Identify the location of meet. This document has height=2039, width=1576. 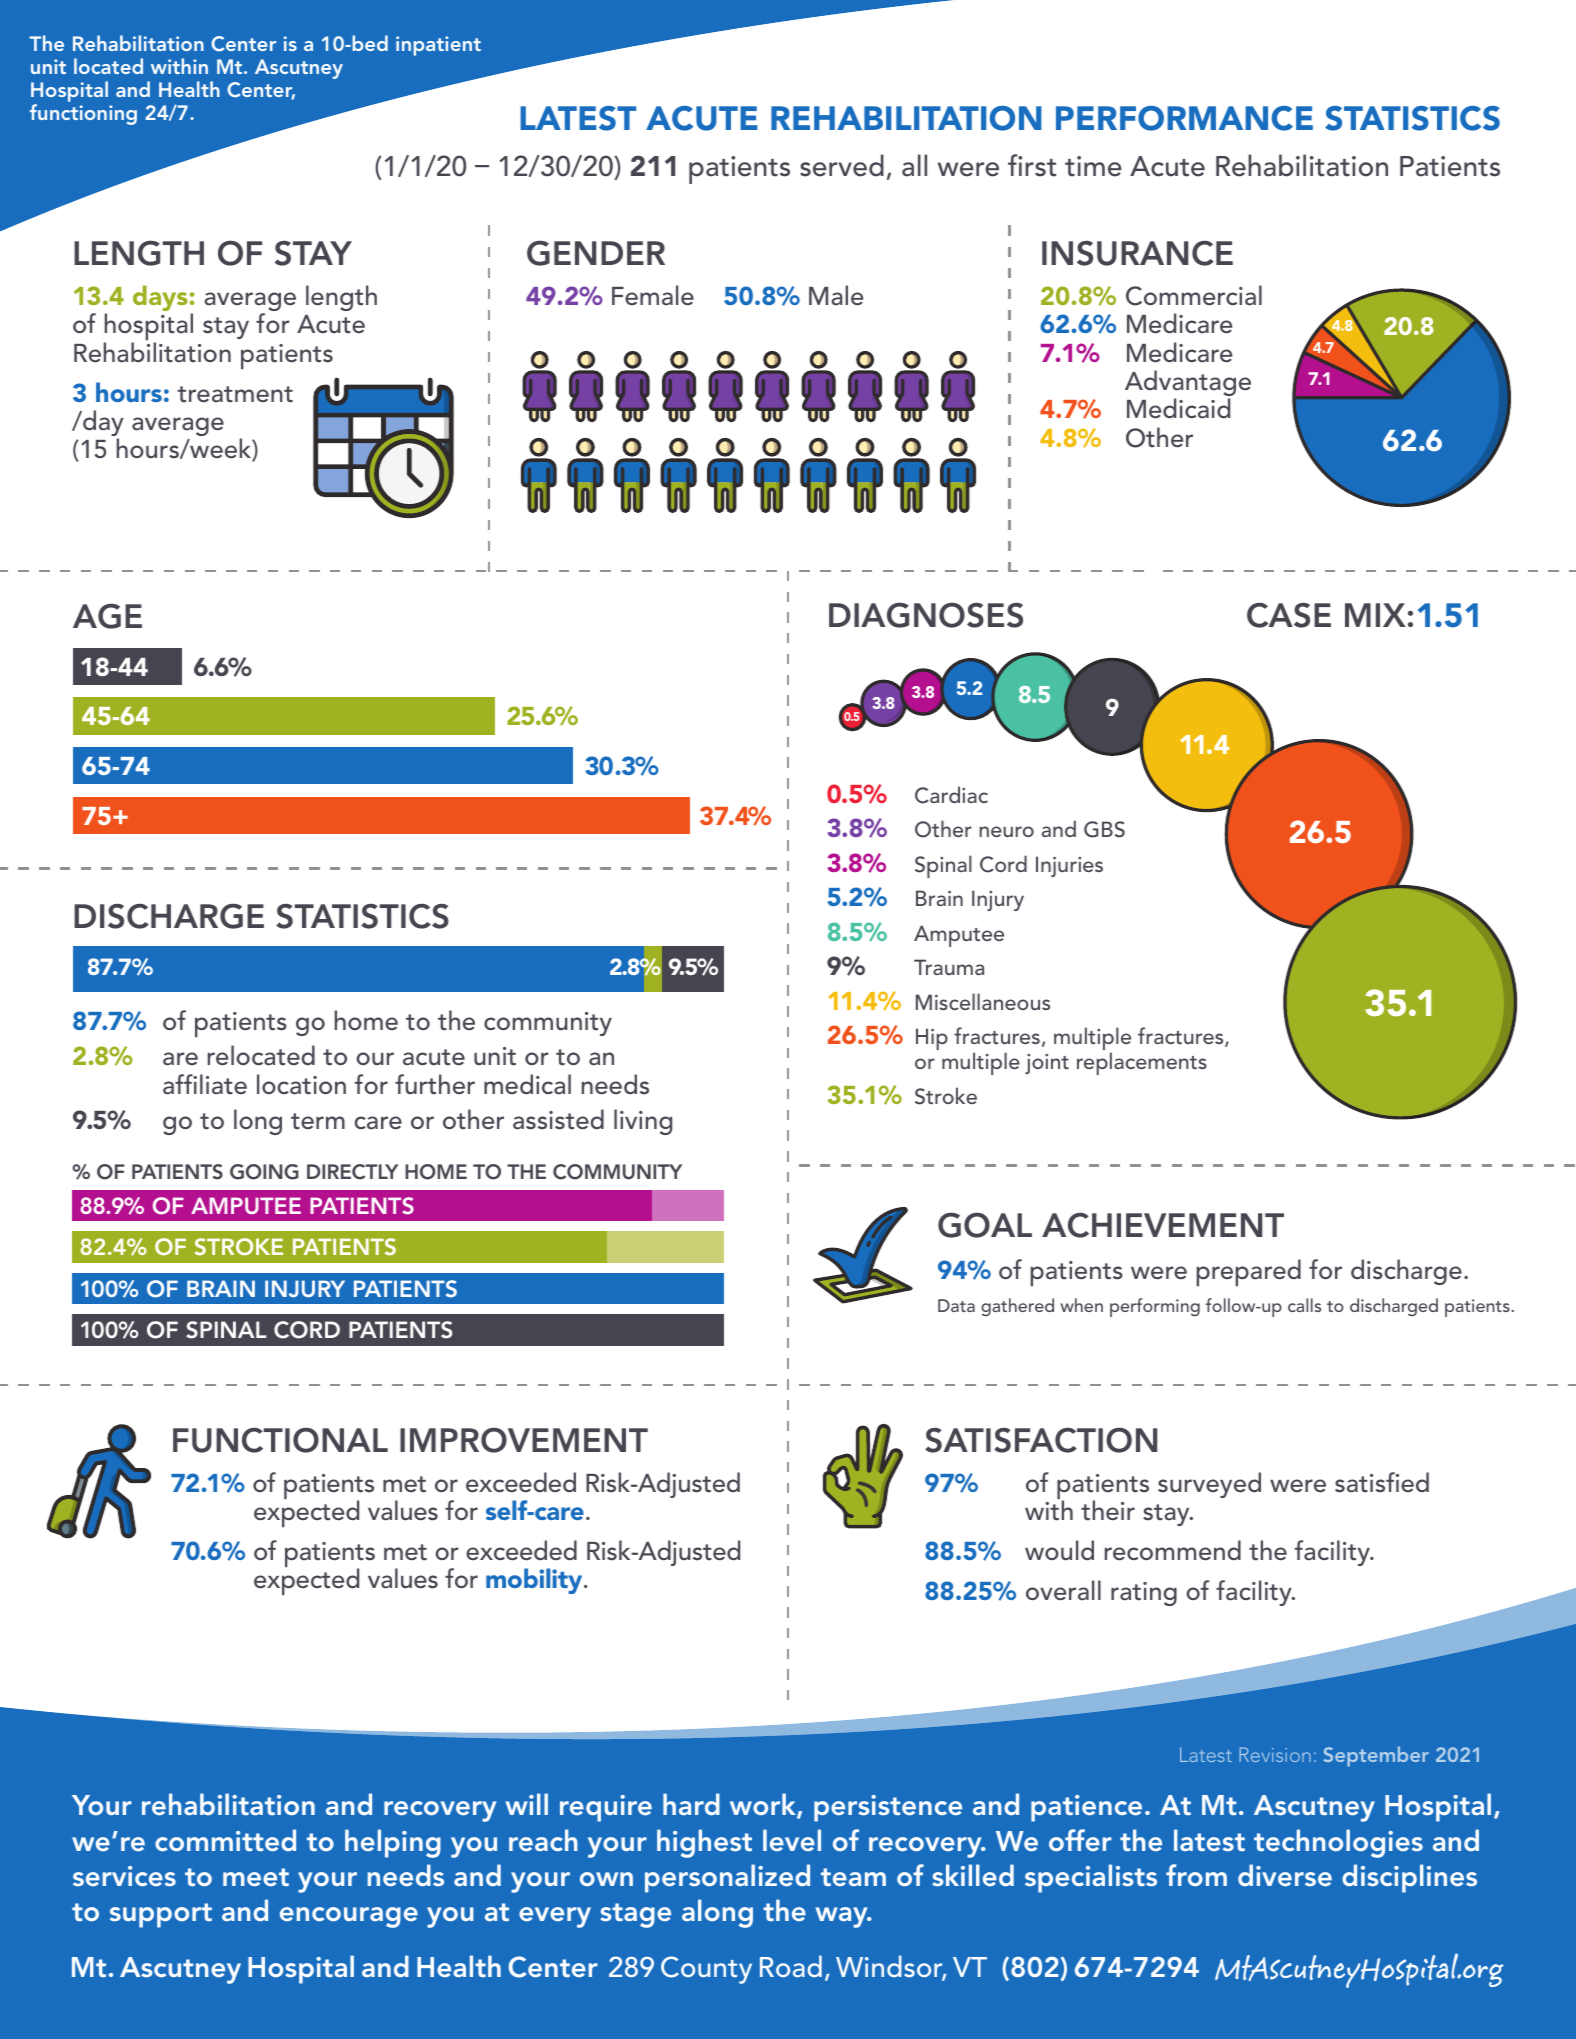
(256, 1877).
